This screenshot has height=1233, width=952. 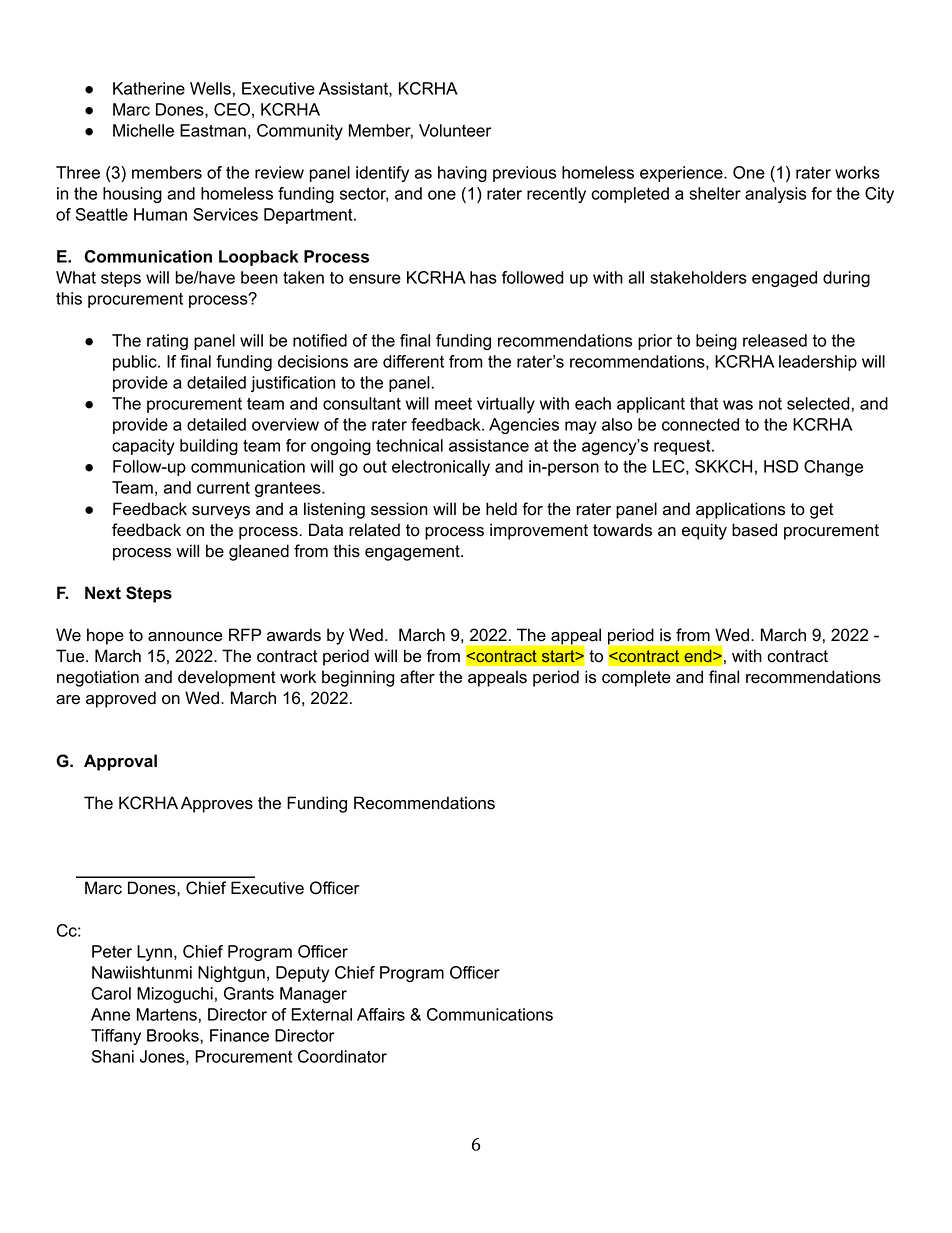 I want to click on Next, so click(x=103, y=593).
